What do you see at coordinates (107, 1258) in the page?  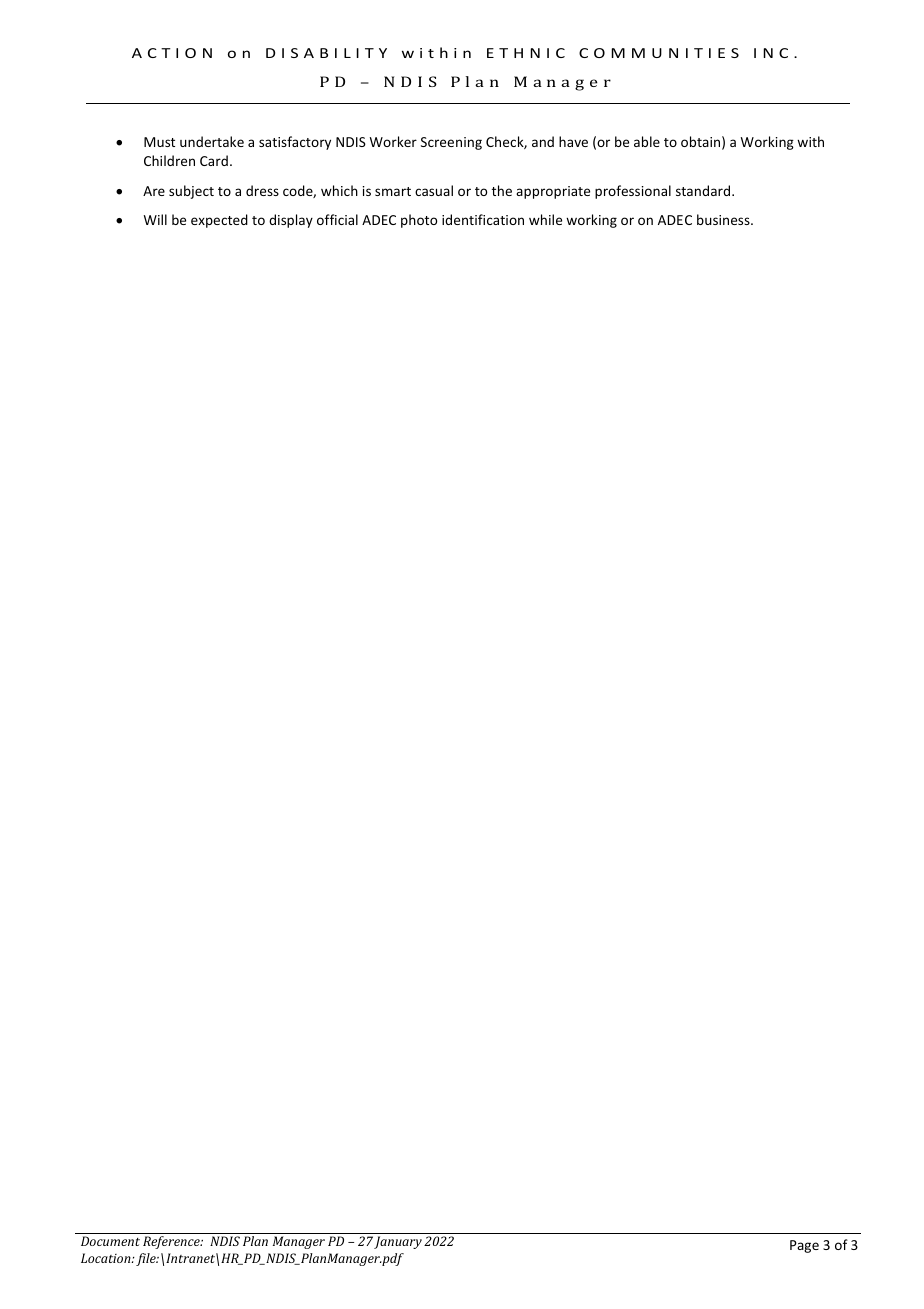 I see `Location` at bounding box center [107, 1258].
